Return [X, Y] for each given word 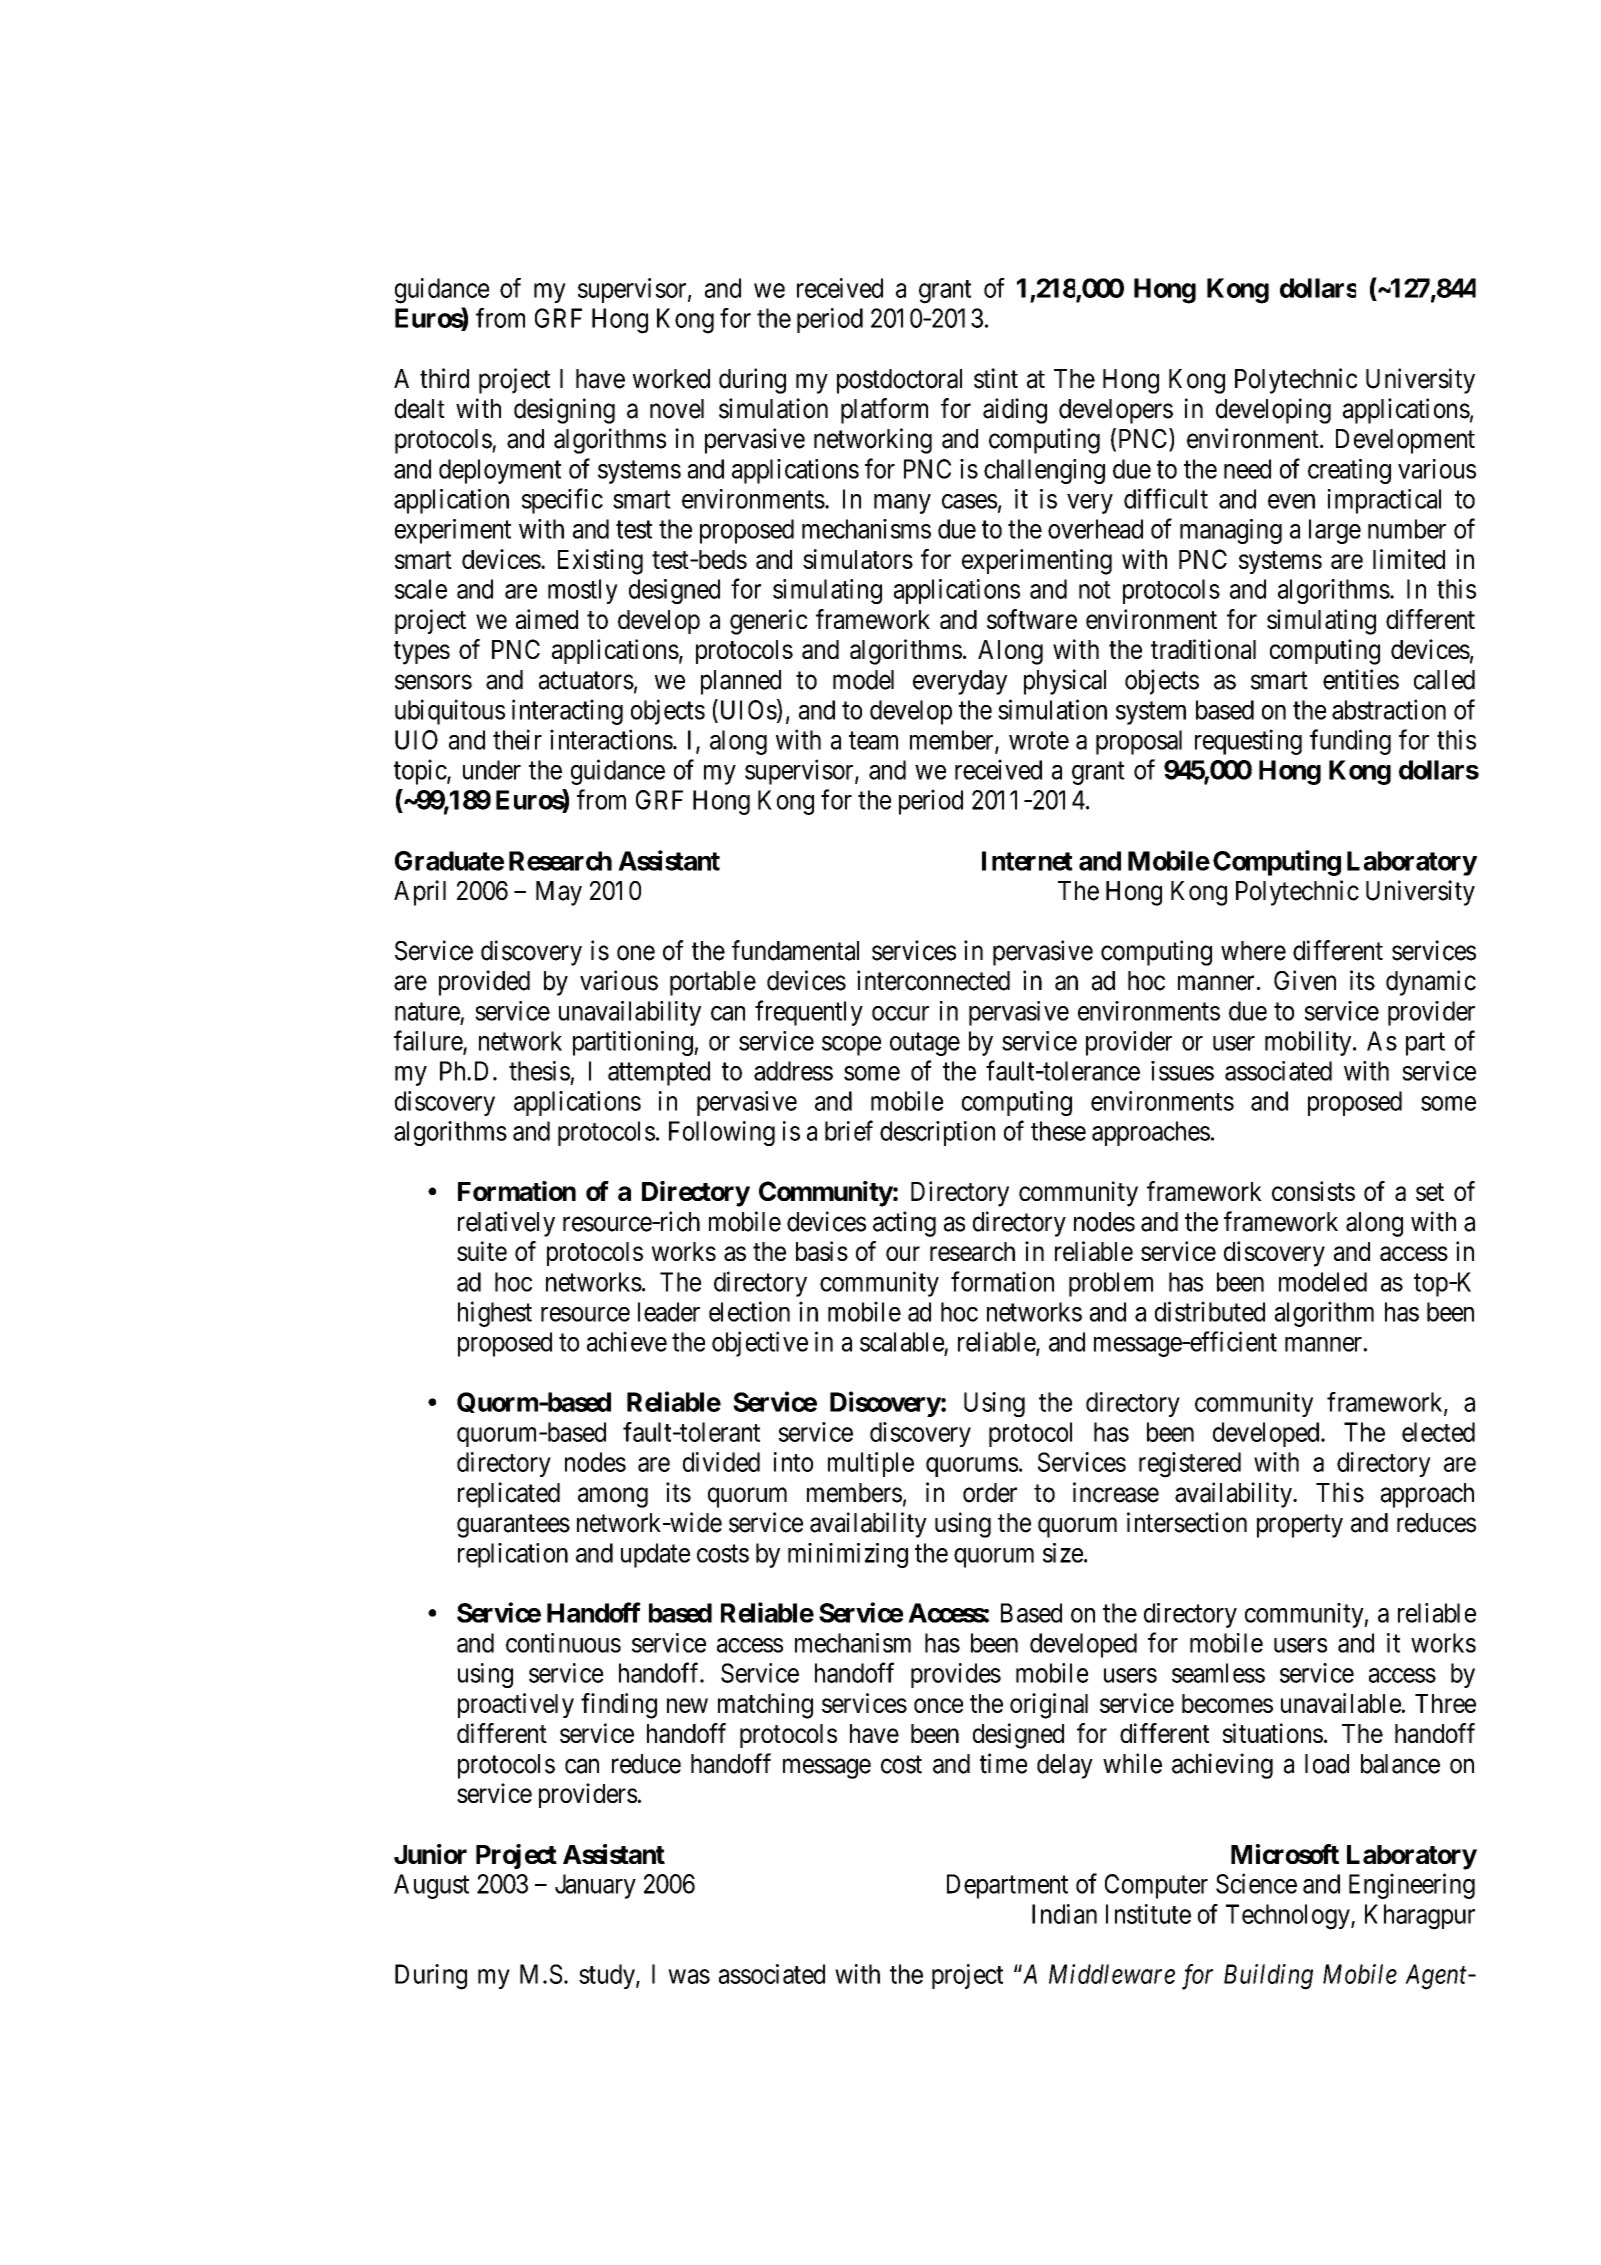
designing [564, 411]
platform [884, 411]
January [595, 1886]
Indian [1064, 1914]
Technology [1289, 1917]
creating [1349, 471]
